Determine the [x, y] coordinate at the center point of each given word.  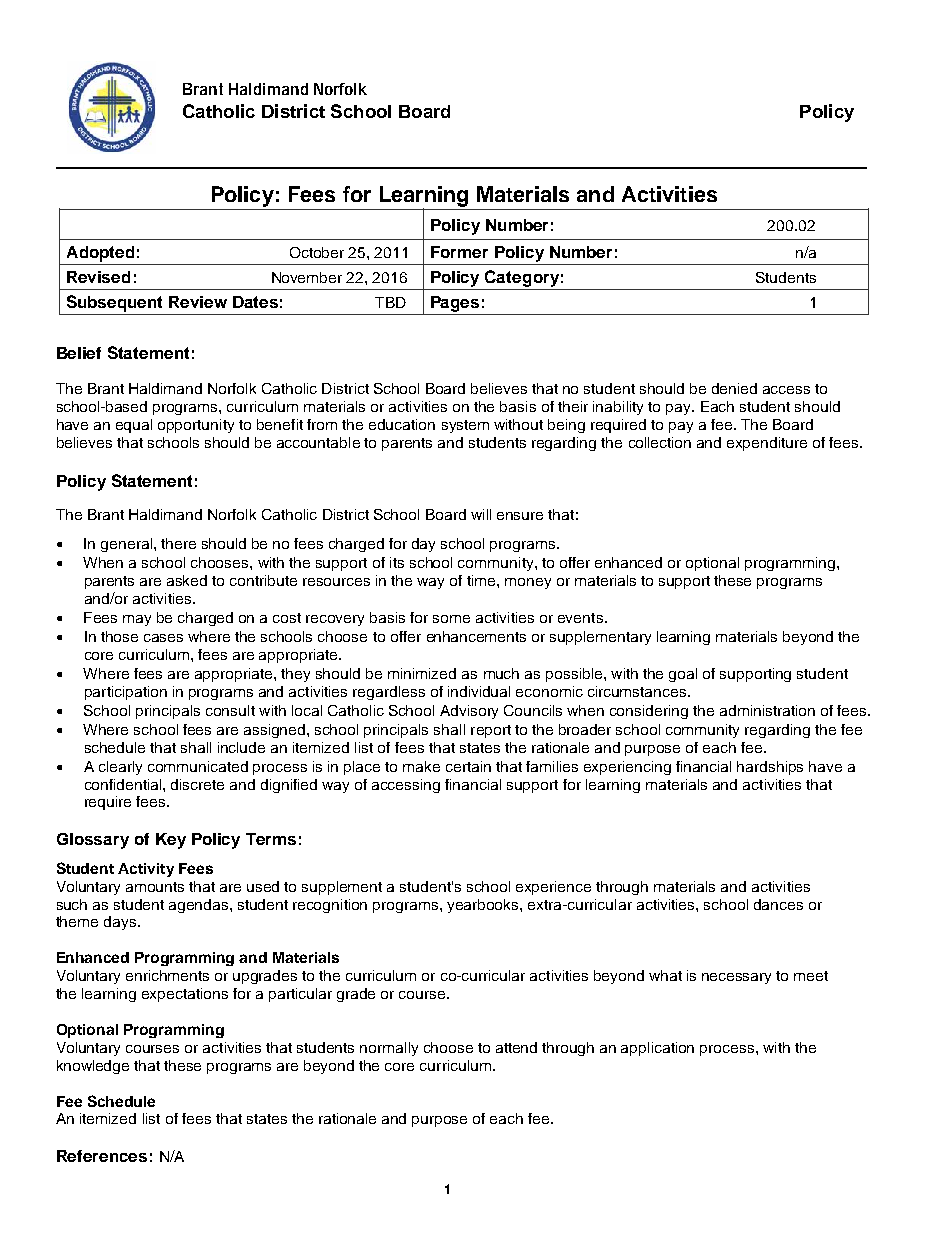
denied [734, 388]
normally [389, 1049]
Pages [455, 304]
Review [198, 302]
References [102, 1156]
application [657, 1049]
